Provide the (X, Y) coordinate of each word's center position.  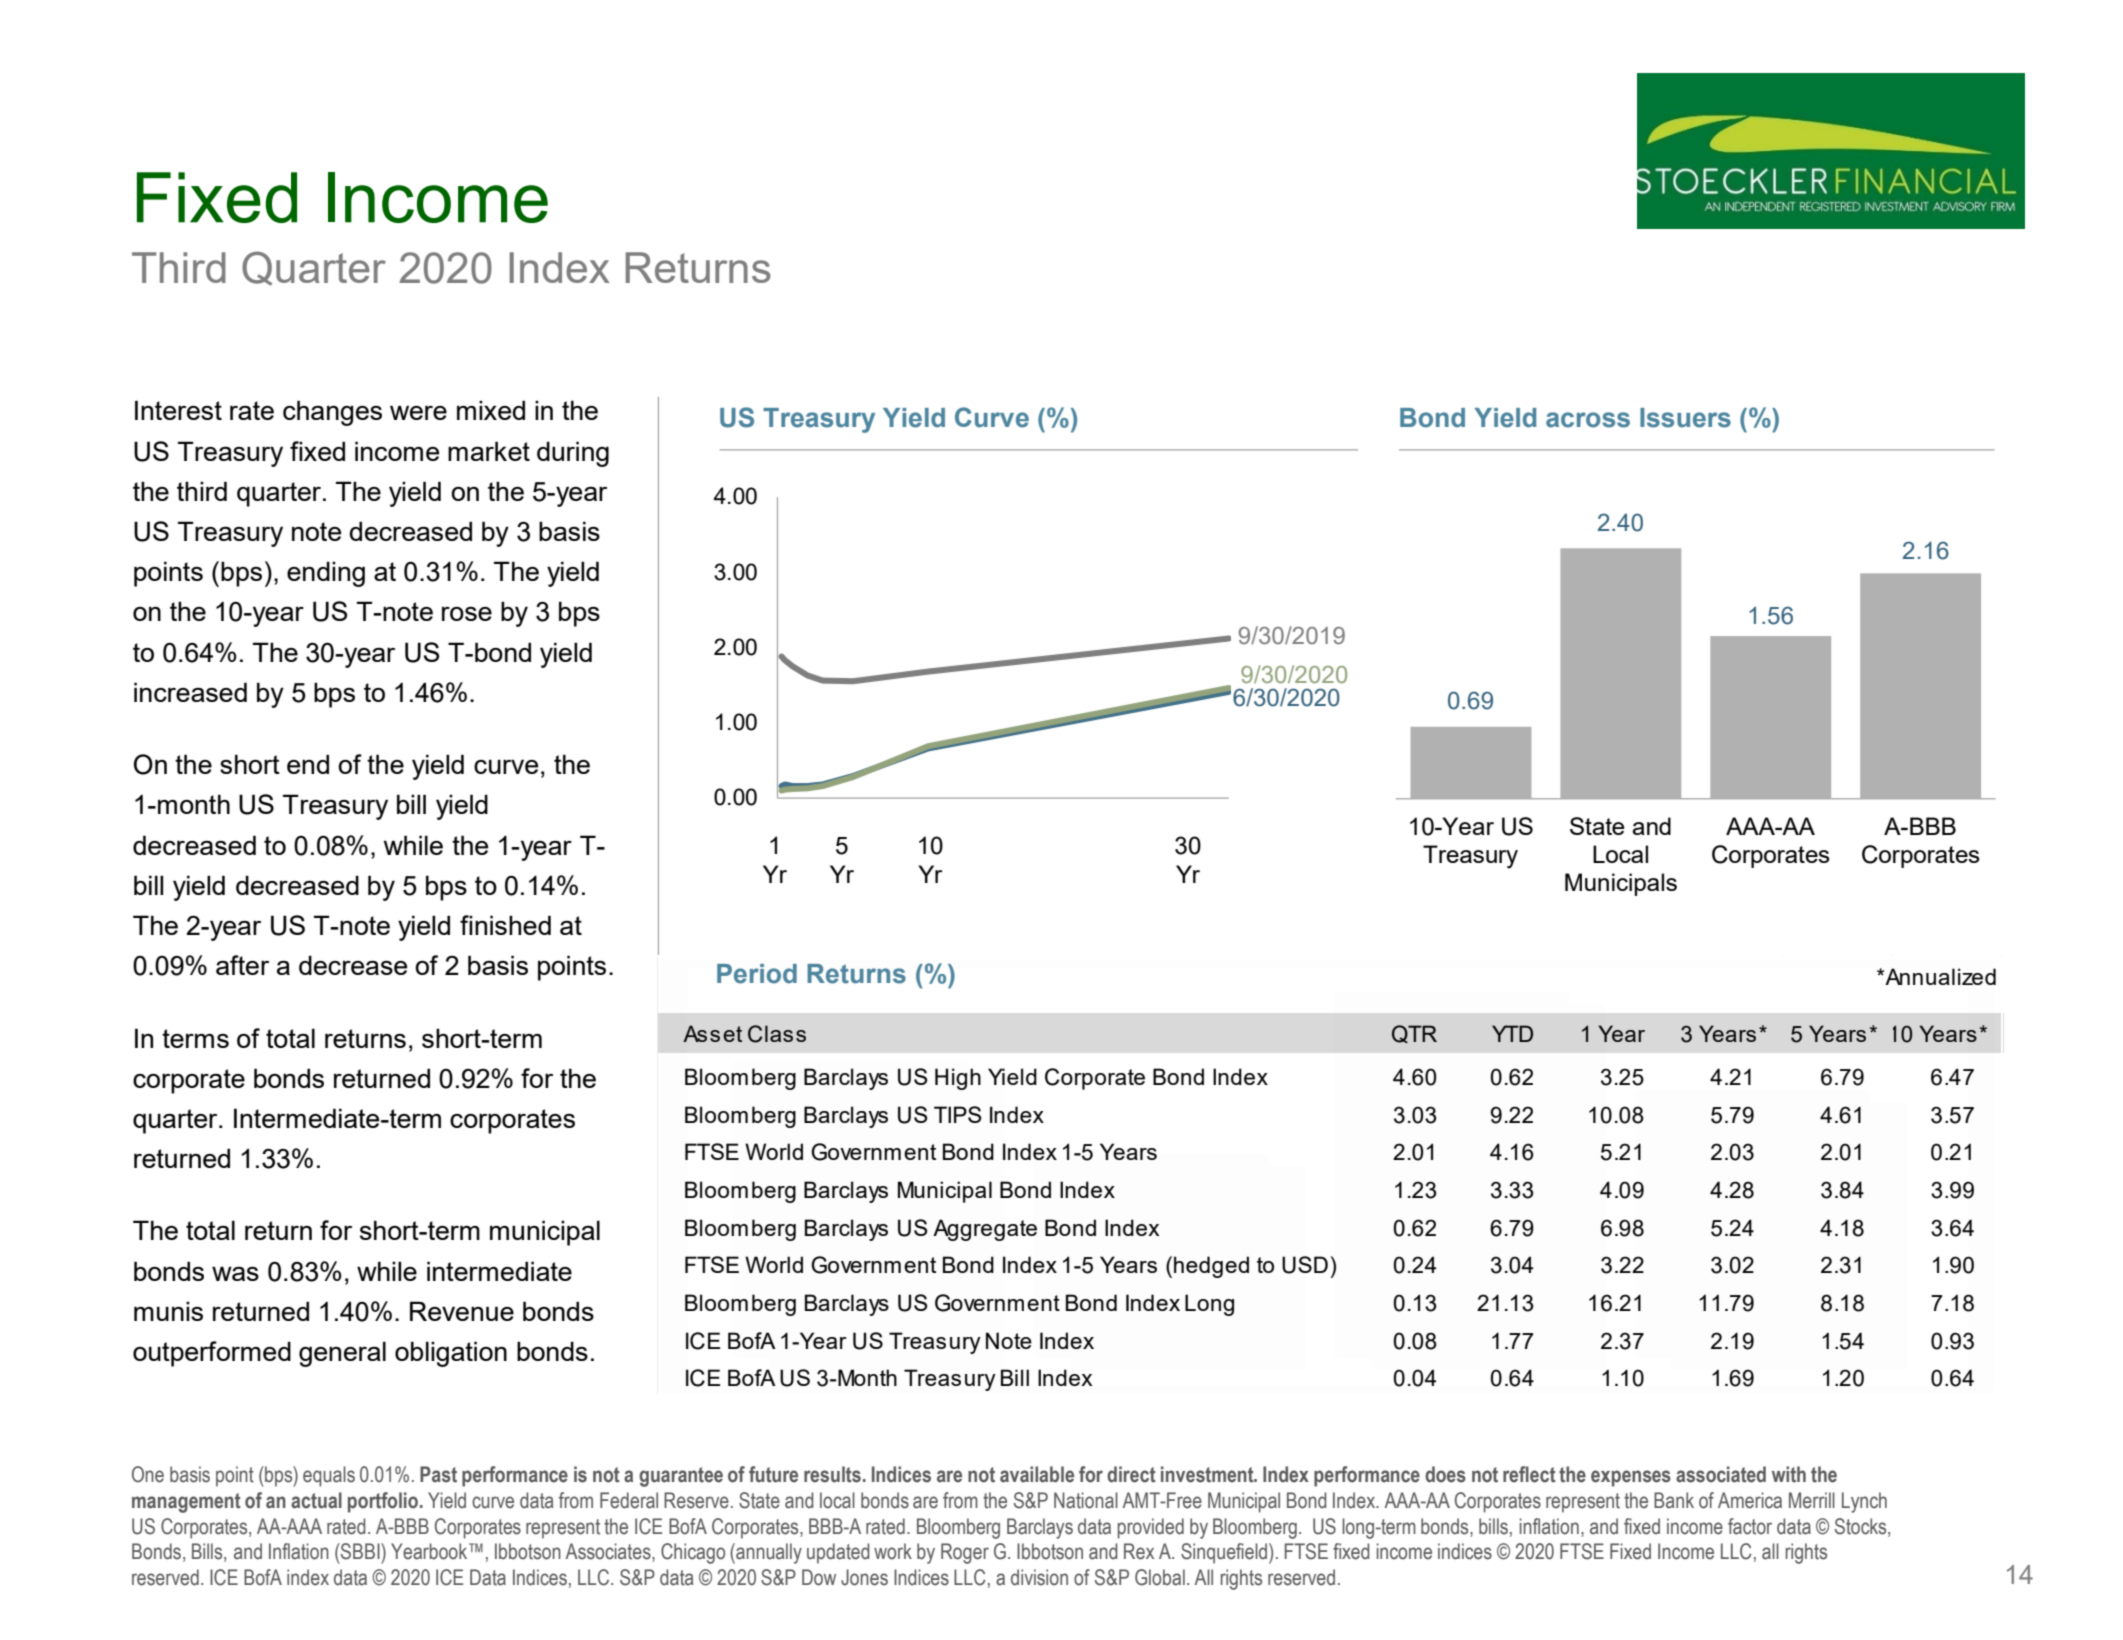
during (573, 454)
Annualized (1939, 976)
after (242, 965)
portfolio (383, 1502)
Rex (1139, 1551)
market (489, 451)
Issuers (1685, 418)
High (958, 1079)
